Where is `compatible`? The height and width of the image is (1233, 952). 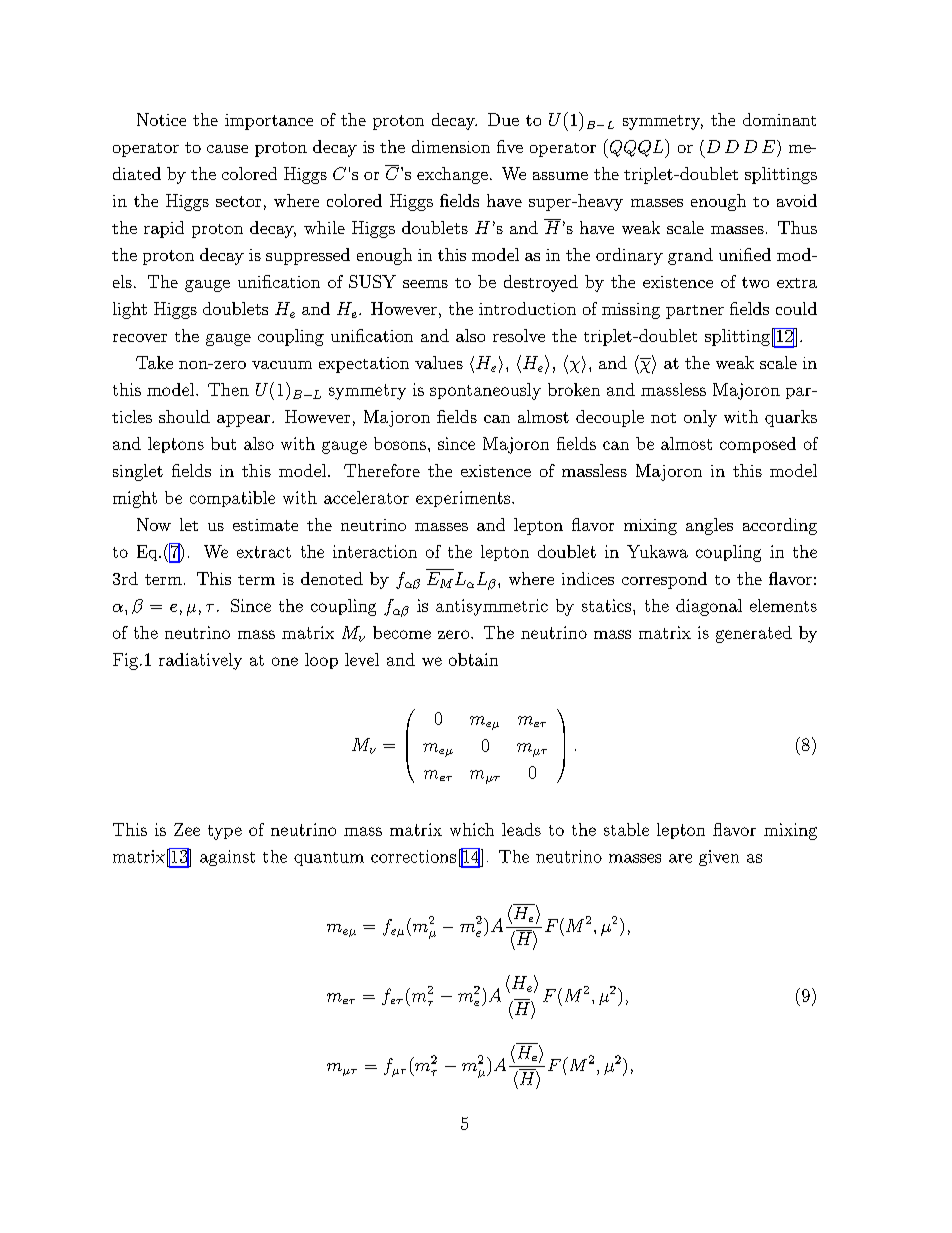
compatible is located at coordinates (232, 499).
